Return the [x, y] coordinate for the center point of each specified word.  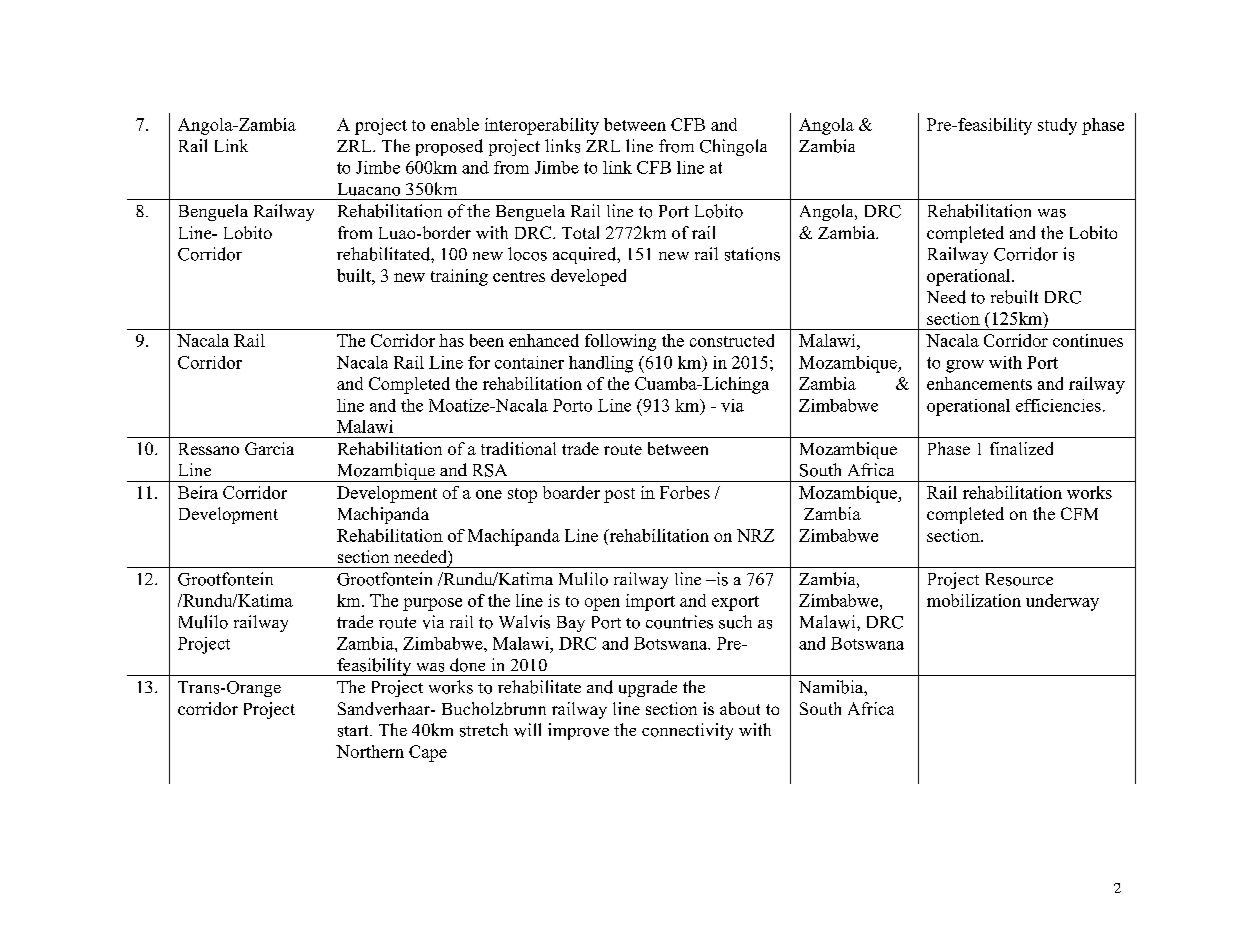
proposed [449, 147]
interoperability [542, 126]
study [1057, 126]
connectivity [687, 731]
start [354, 731]
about [740, 708]
